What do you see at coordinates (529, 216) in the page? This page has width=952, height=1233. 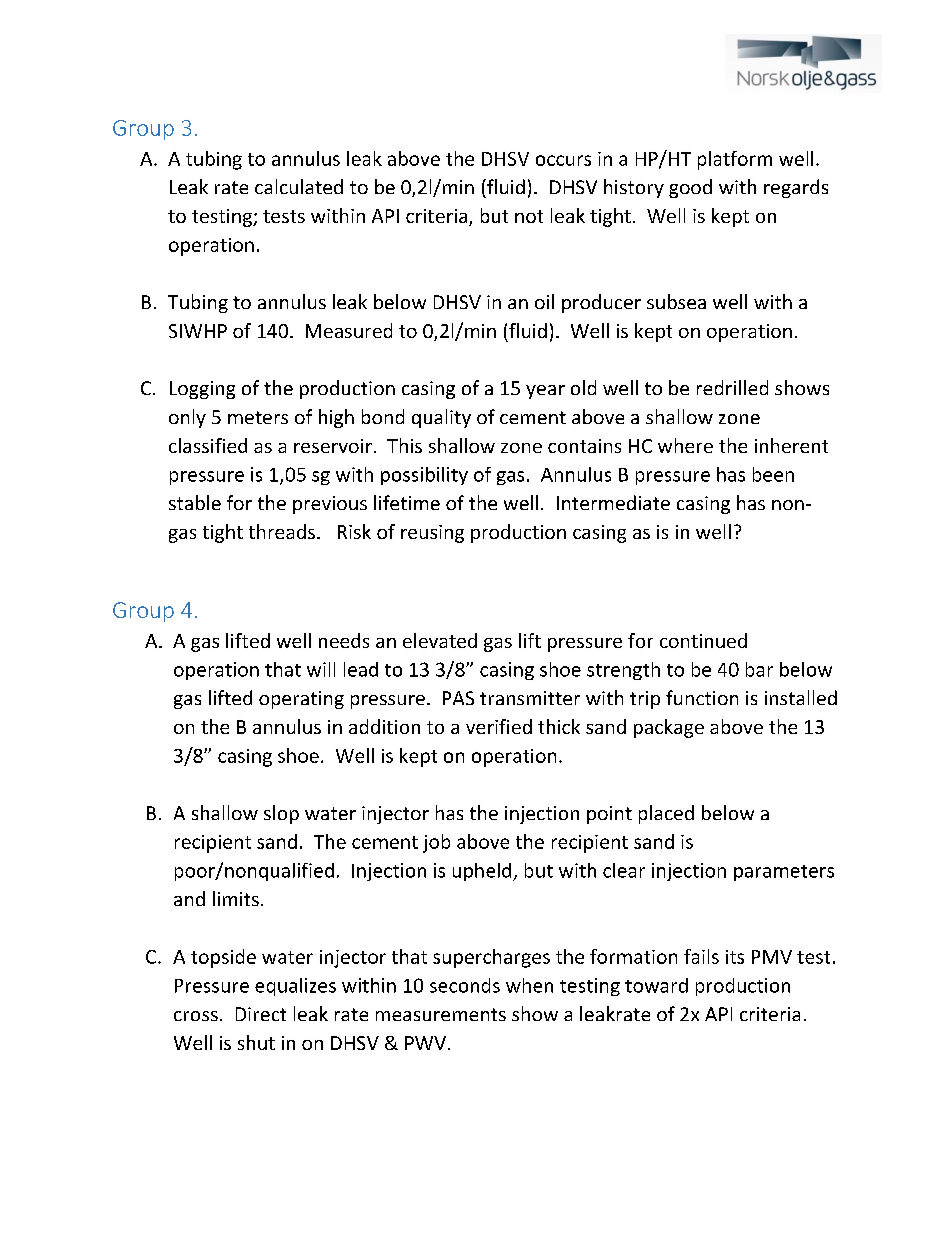 I see `not` at bounding box center [529, 216].
